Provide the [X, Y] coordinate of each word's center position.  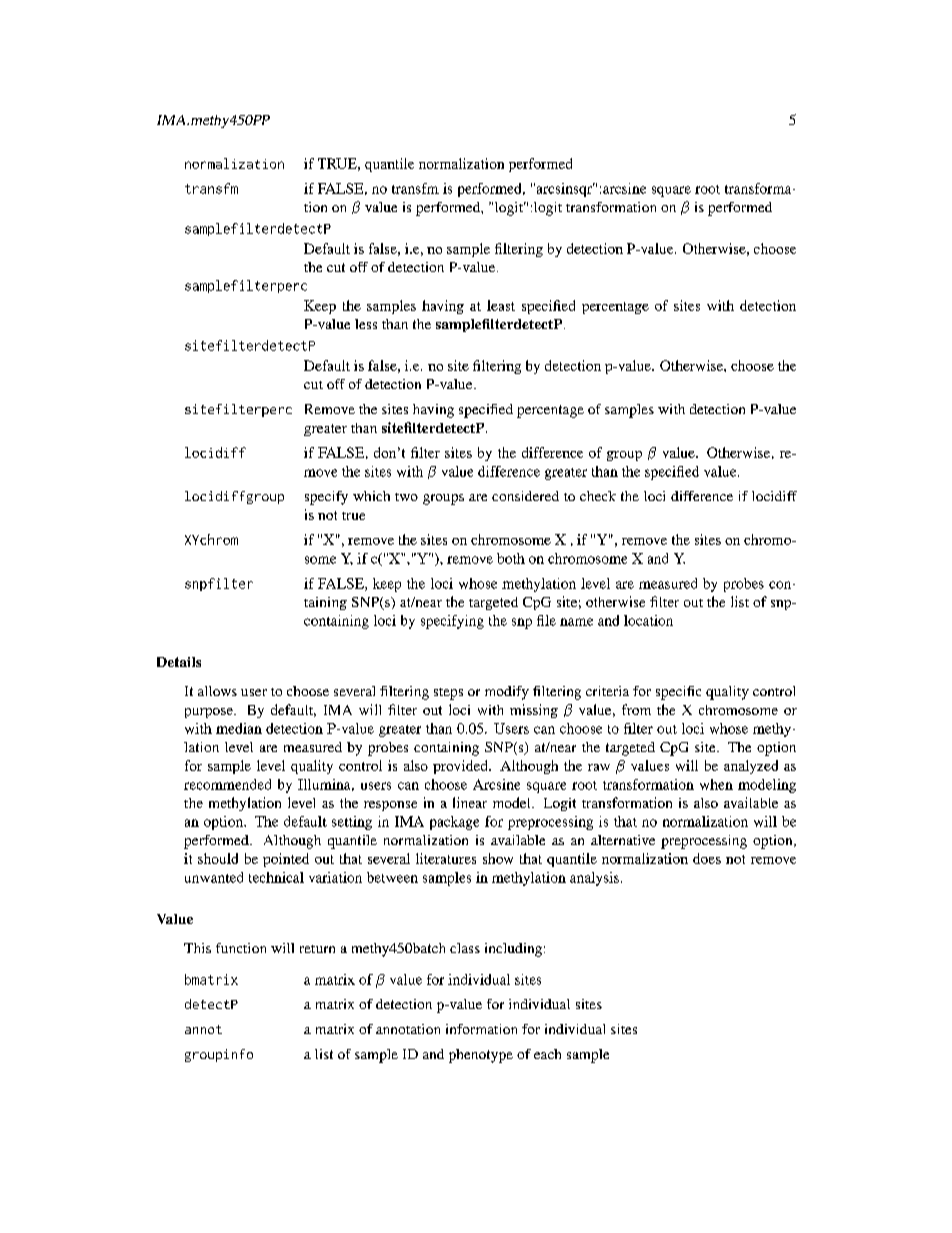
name [576, 622]
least [501, 305]
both [511, 558]
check [598, 496]
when [716, 784]
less [366, 324]
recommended [227, 784]
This [197, 948]
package [454, 823]
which [371, 496]
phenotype [481, 1056]
